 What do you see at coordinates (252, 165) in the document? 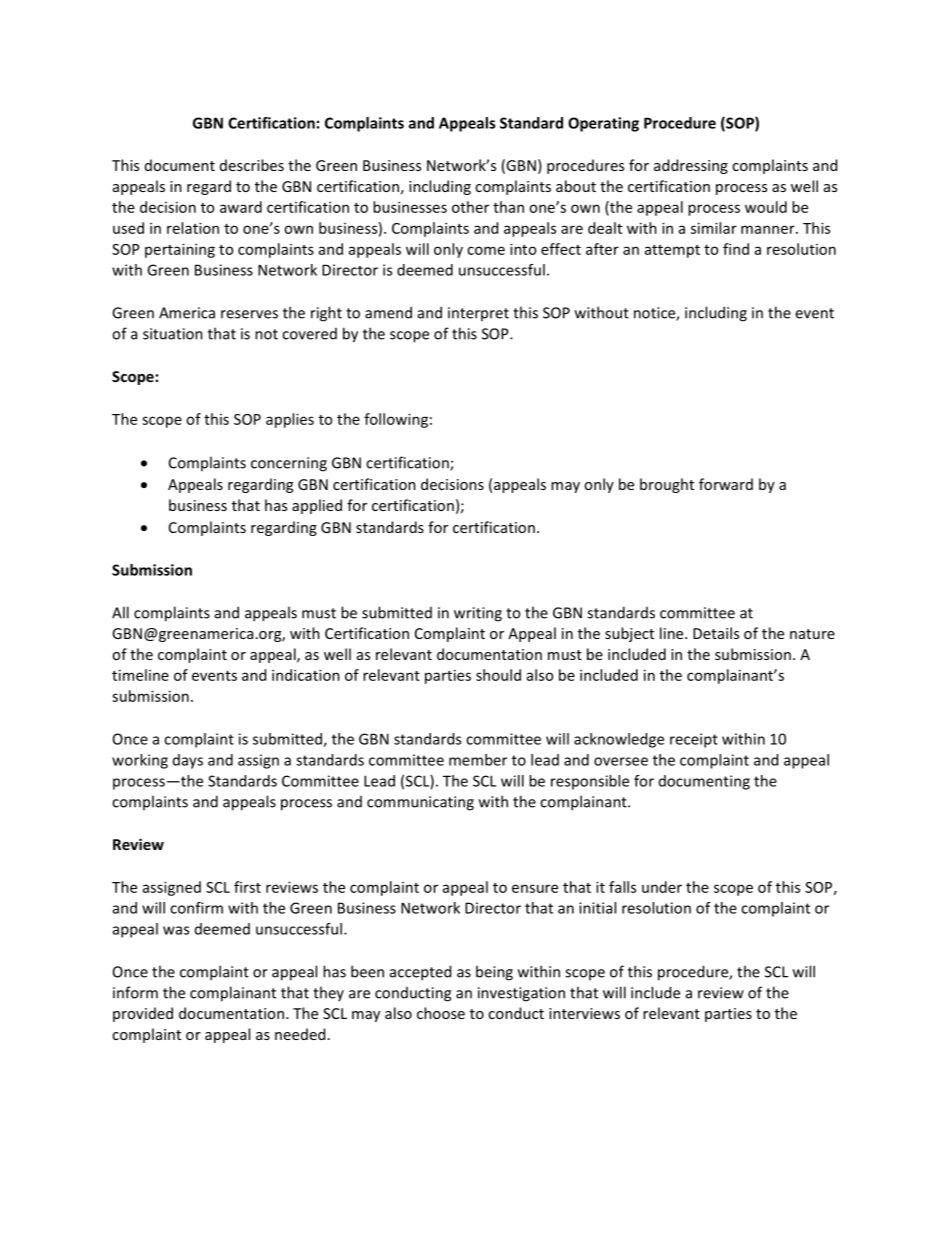
I see `describes` at bounding box center [252, 165].
